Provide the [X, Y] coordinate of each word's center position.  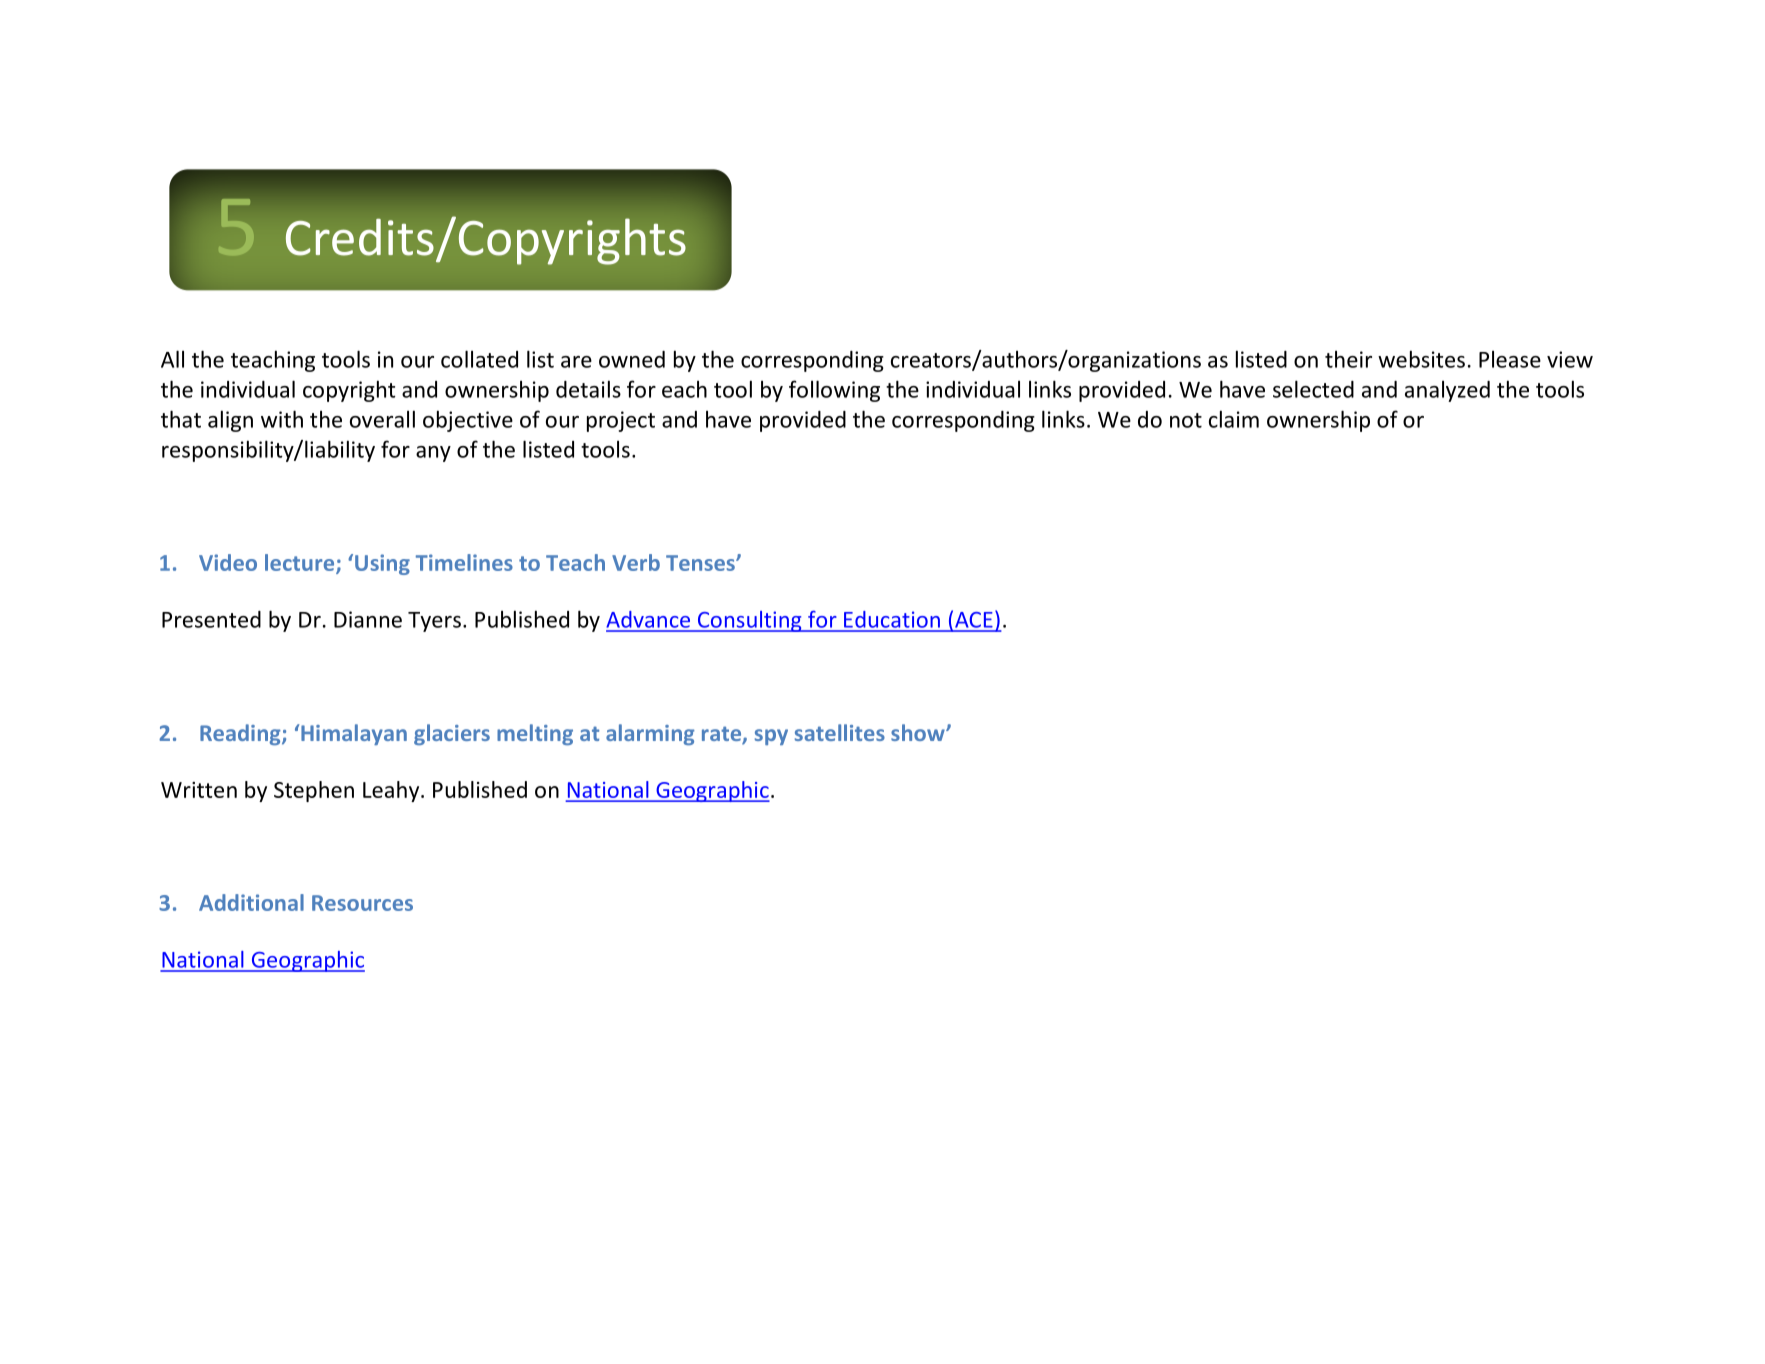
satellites [840, 732]
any [433, 454]
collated [479, 359]
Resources [362, 903]
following [834, 391]
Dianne [368, 619]
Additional [251, 902]
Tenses [701, 563]
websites [1421, 359]
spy [771, 737]
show [919, 732]
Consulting [749, 621]
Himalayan [354, 734]
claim [1234, 419]
